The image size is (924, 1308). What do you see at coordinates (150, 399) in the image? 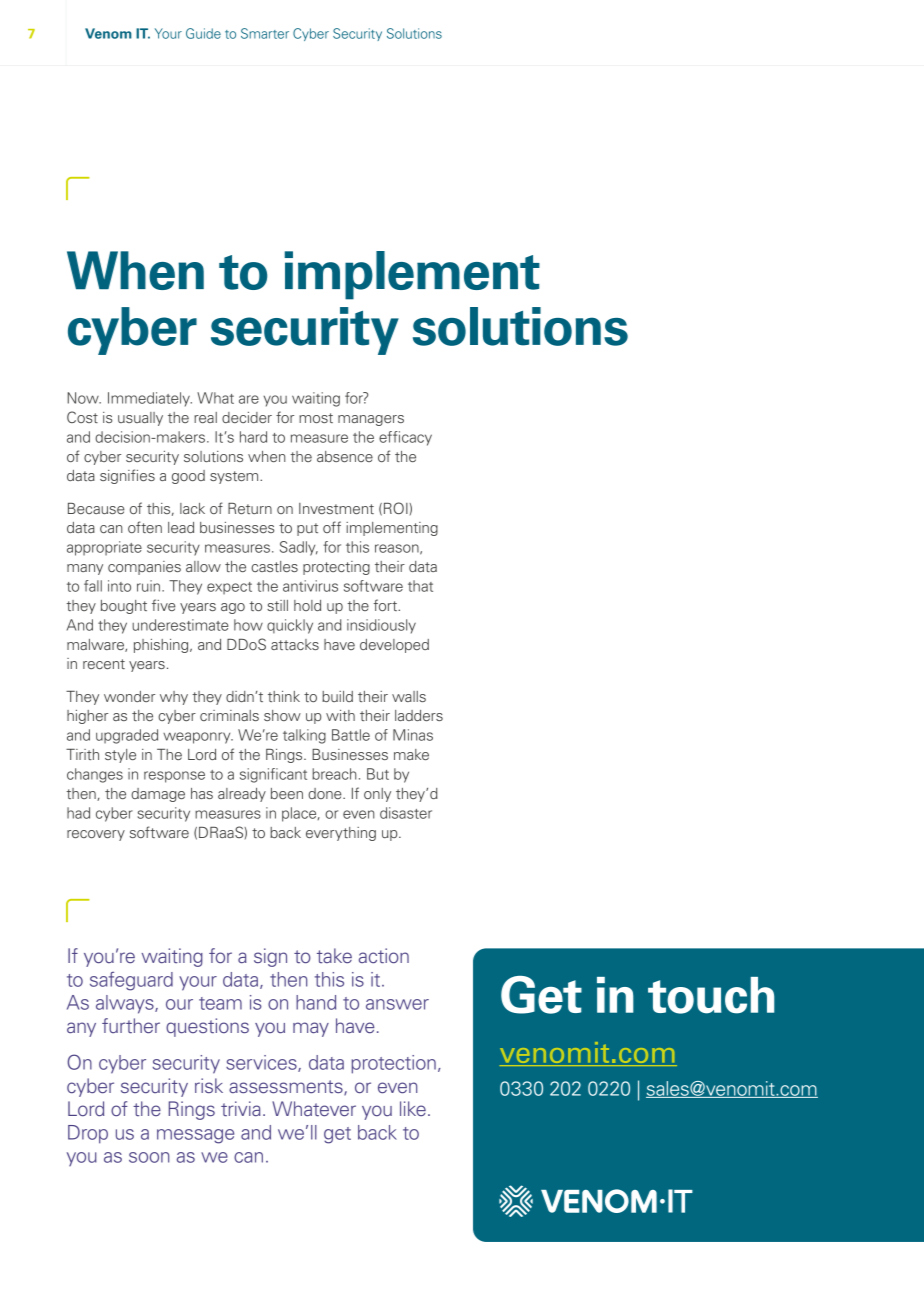
I see `Immediately` at bounding box center [150, 399].
